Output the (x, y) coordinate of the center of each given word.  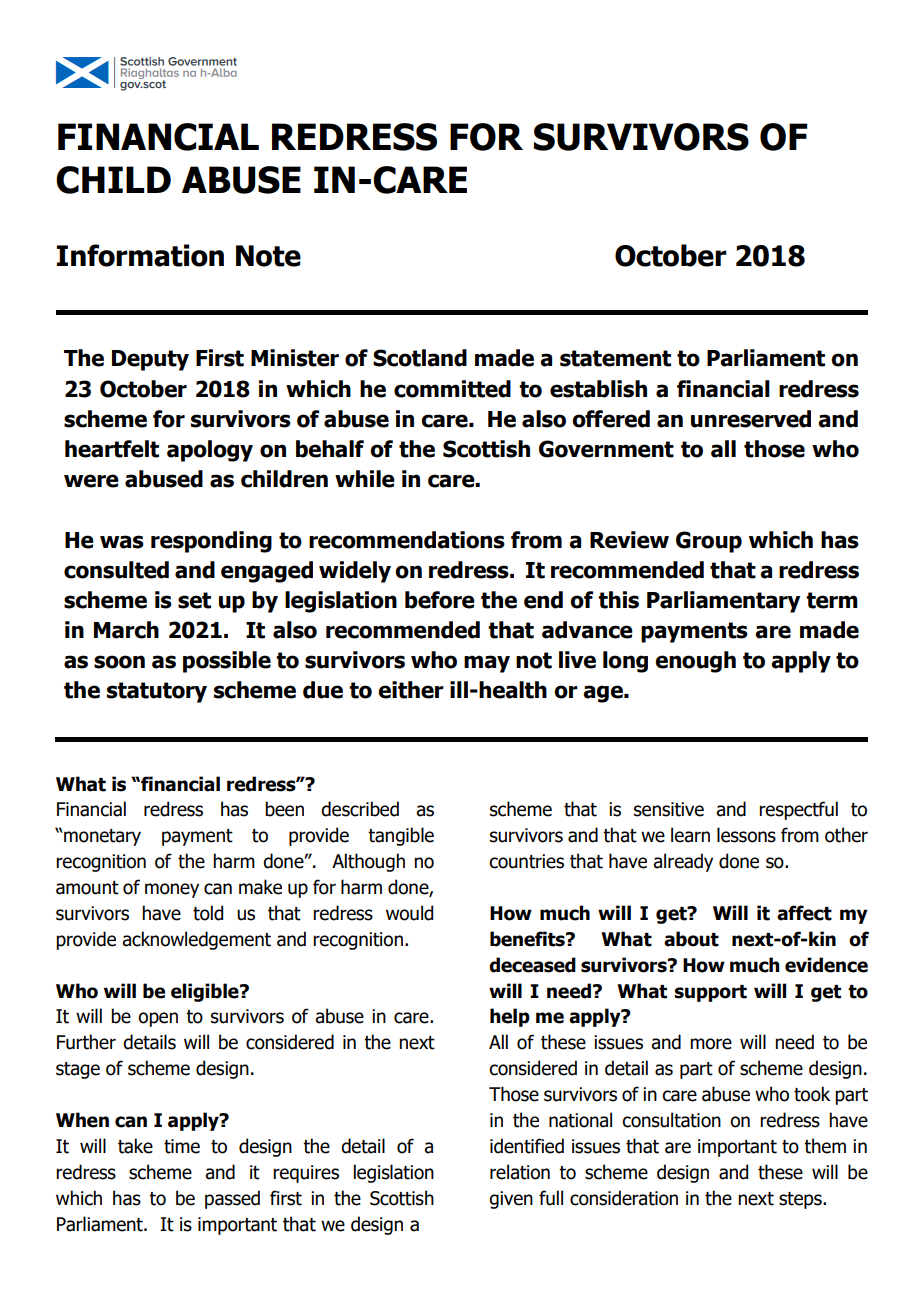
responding (211, 542)
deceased (532, 965)
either (411, 690)
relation (520, 1172)
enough (695, 662)
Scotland (420, 358)
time (182, 1146)
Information (140, 255)
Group (709, 542)
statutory (157, 692)
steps (801, 1200)
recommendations (407, 540)
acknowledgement (196, 940)
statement (615, 358)
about (691, 939)
